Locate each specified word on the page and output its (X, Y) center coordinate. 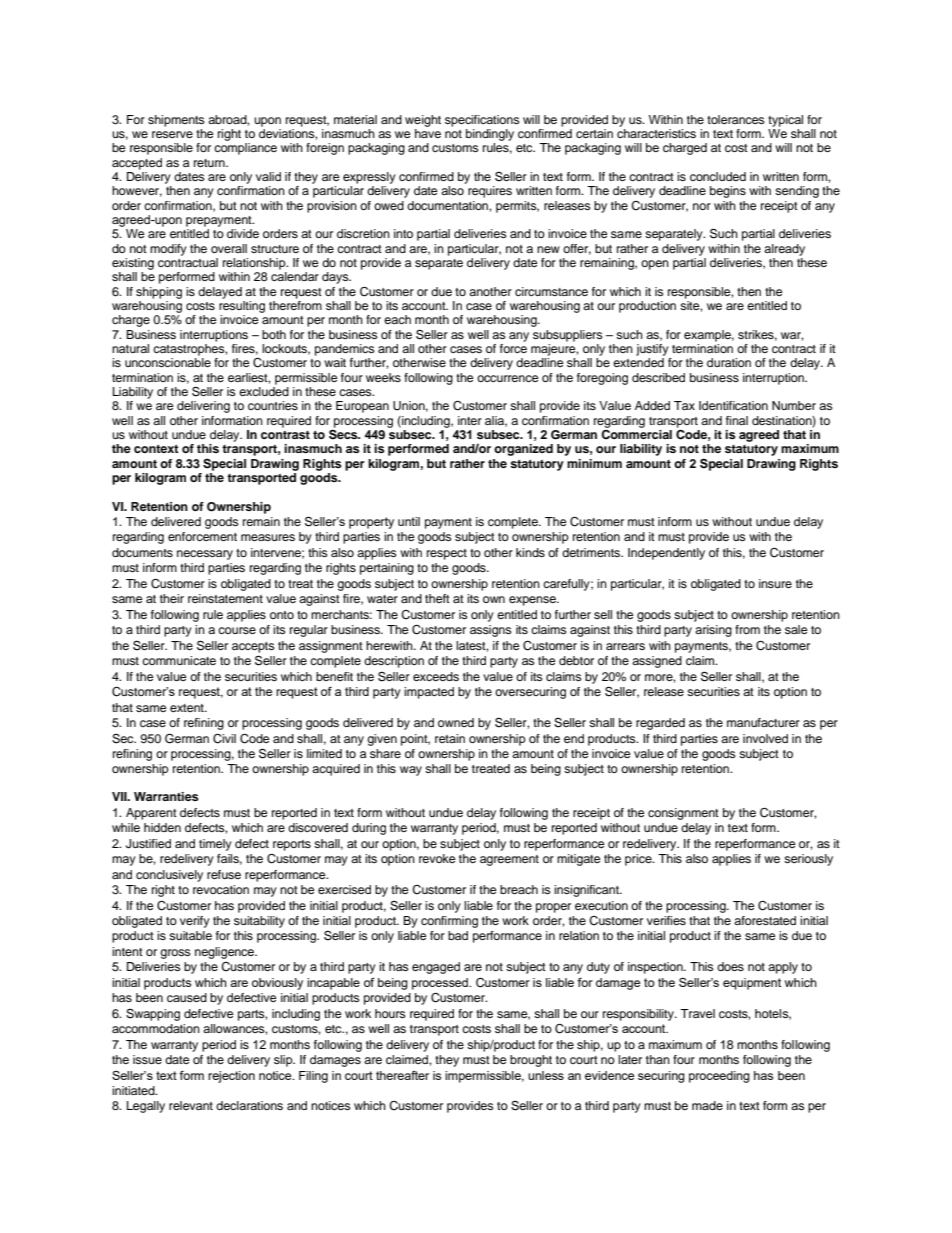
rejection (231, 1077)
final (737, 420)
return (210, 163)
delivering (203, 407)
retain (450, 738)
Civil (224, 739)
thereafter (402, 1075)
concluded (718, 176)
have (428, 133)
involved (765, 738)
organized (523, 450)
